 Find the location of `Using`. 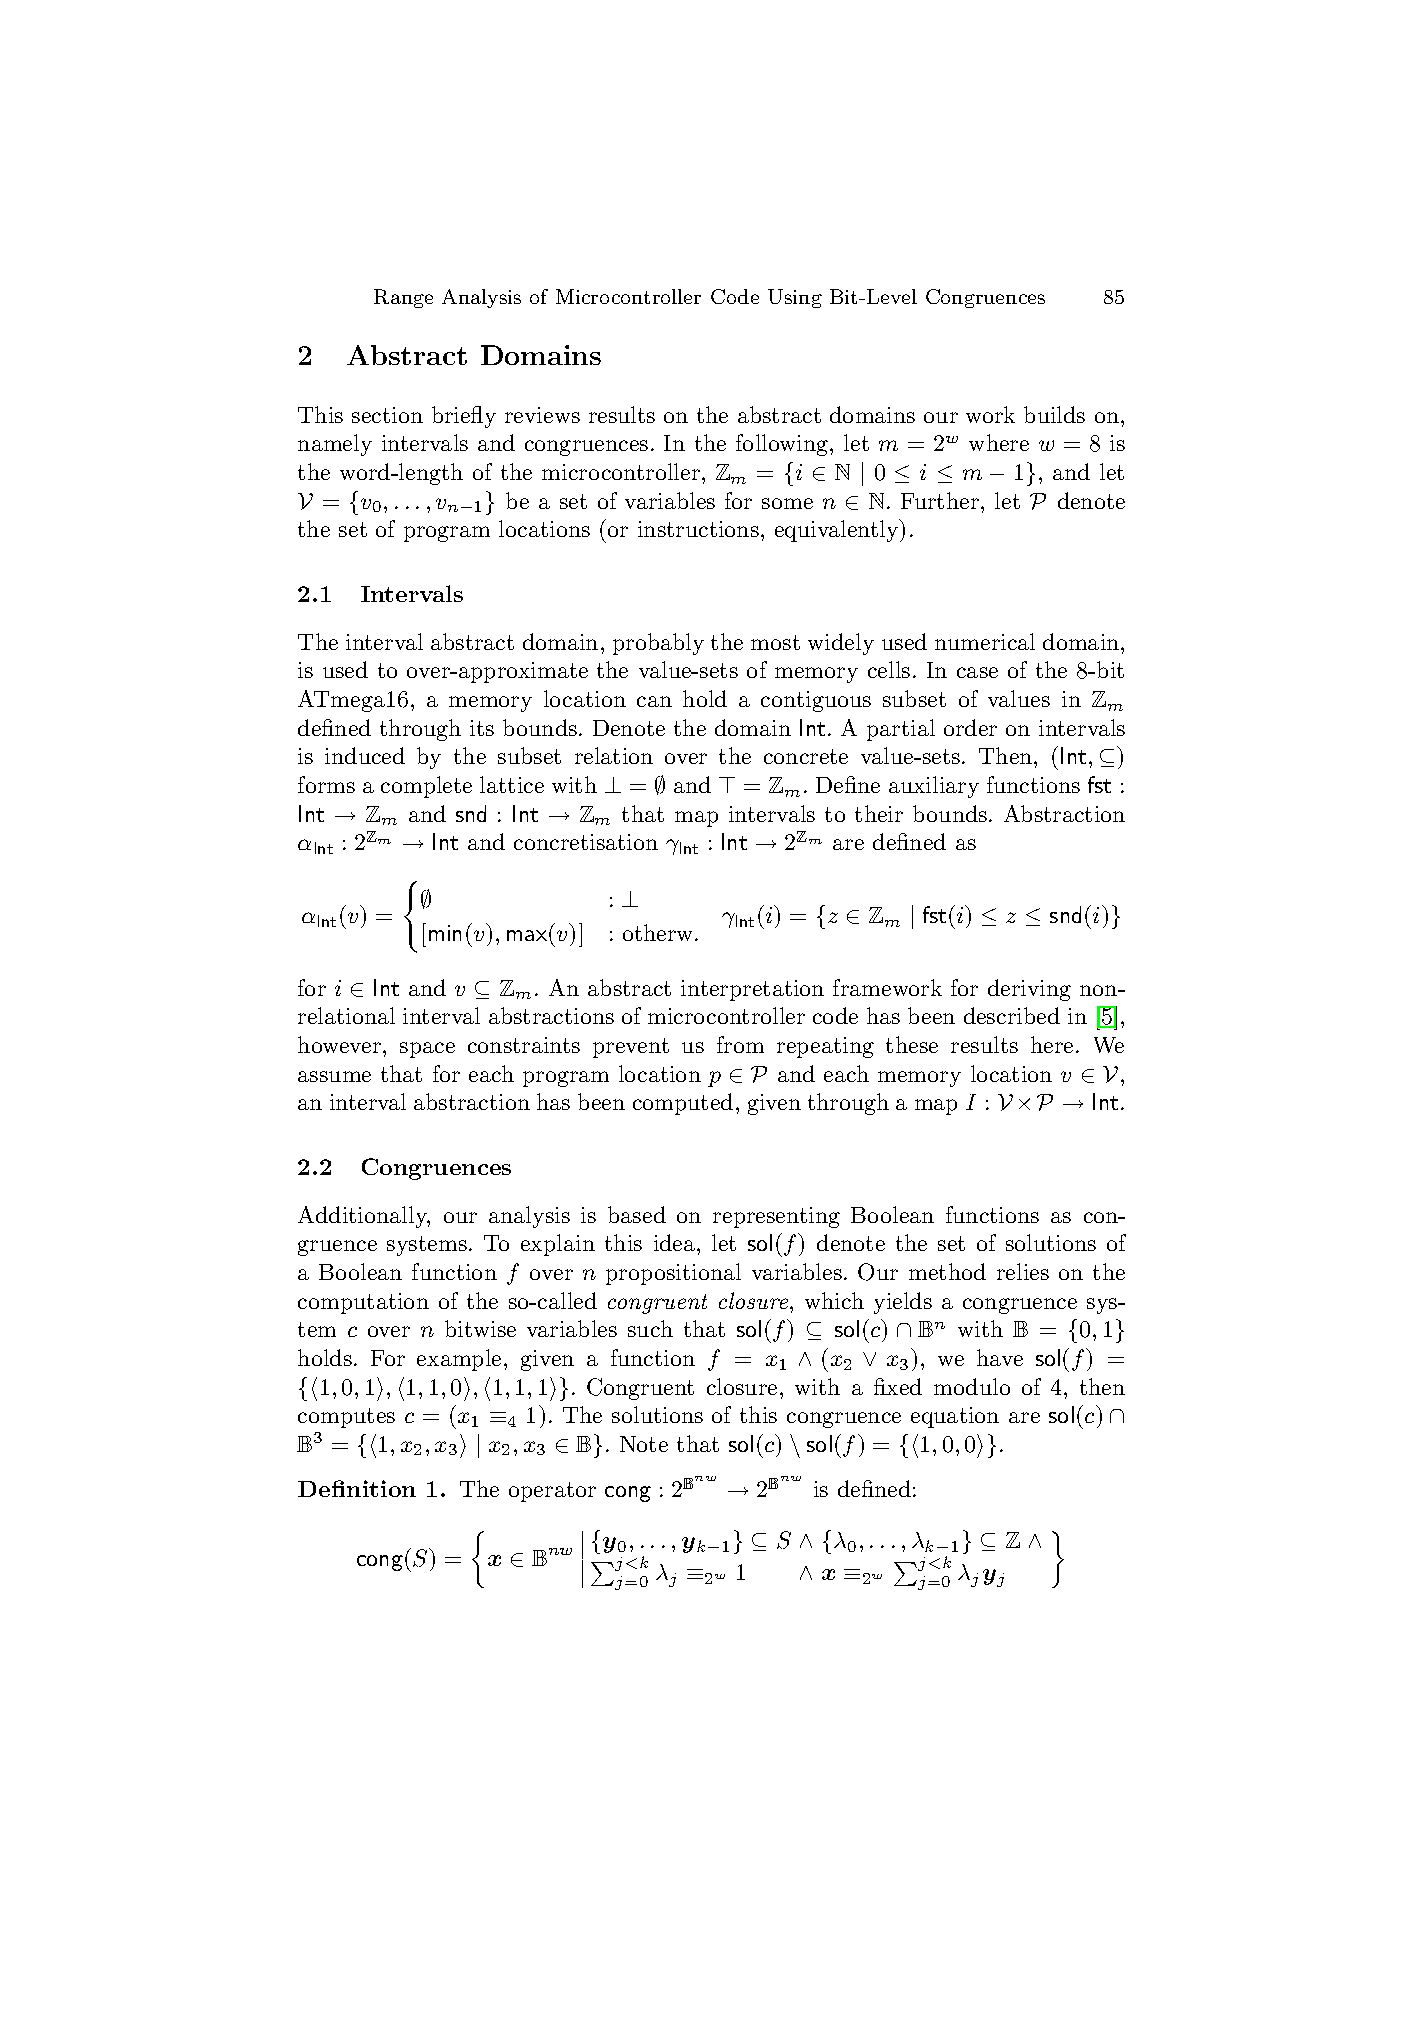

Using is located at coordinates (795, 298).
